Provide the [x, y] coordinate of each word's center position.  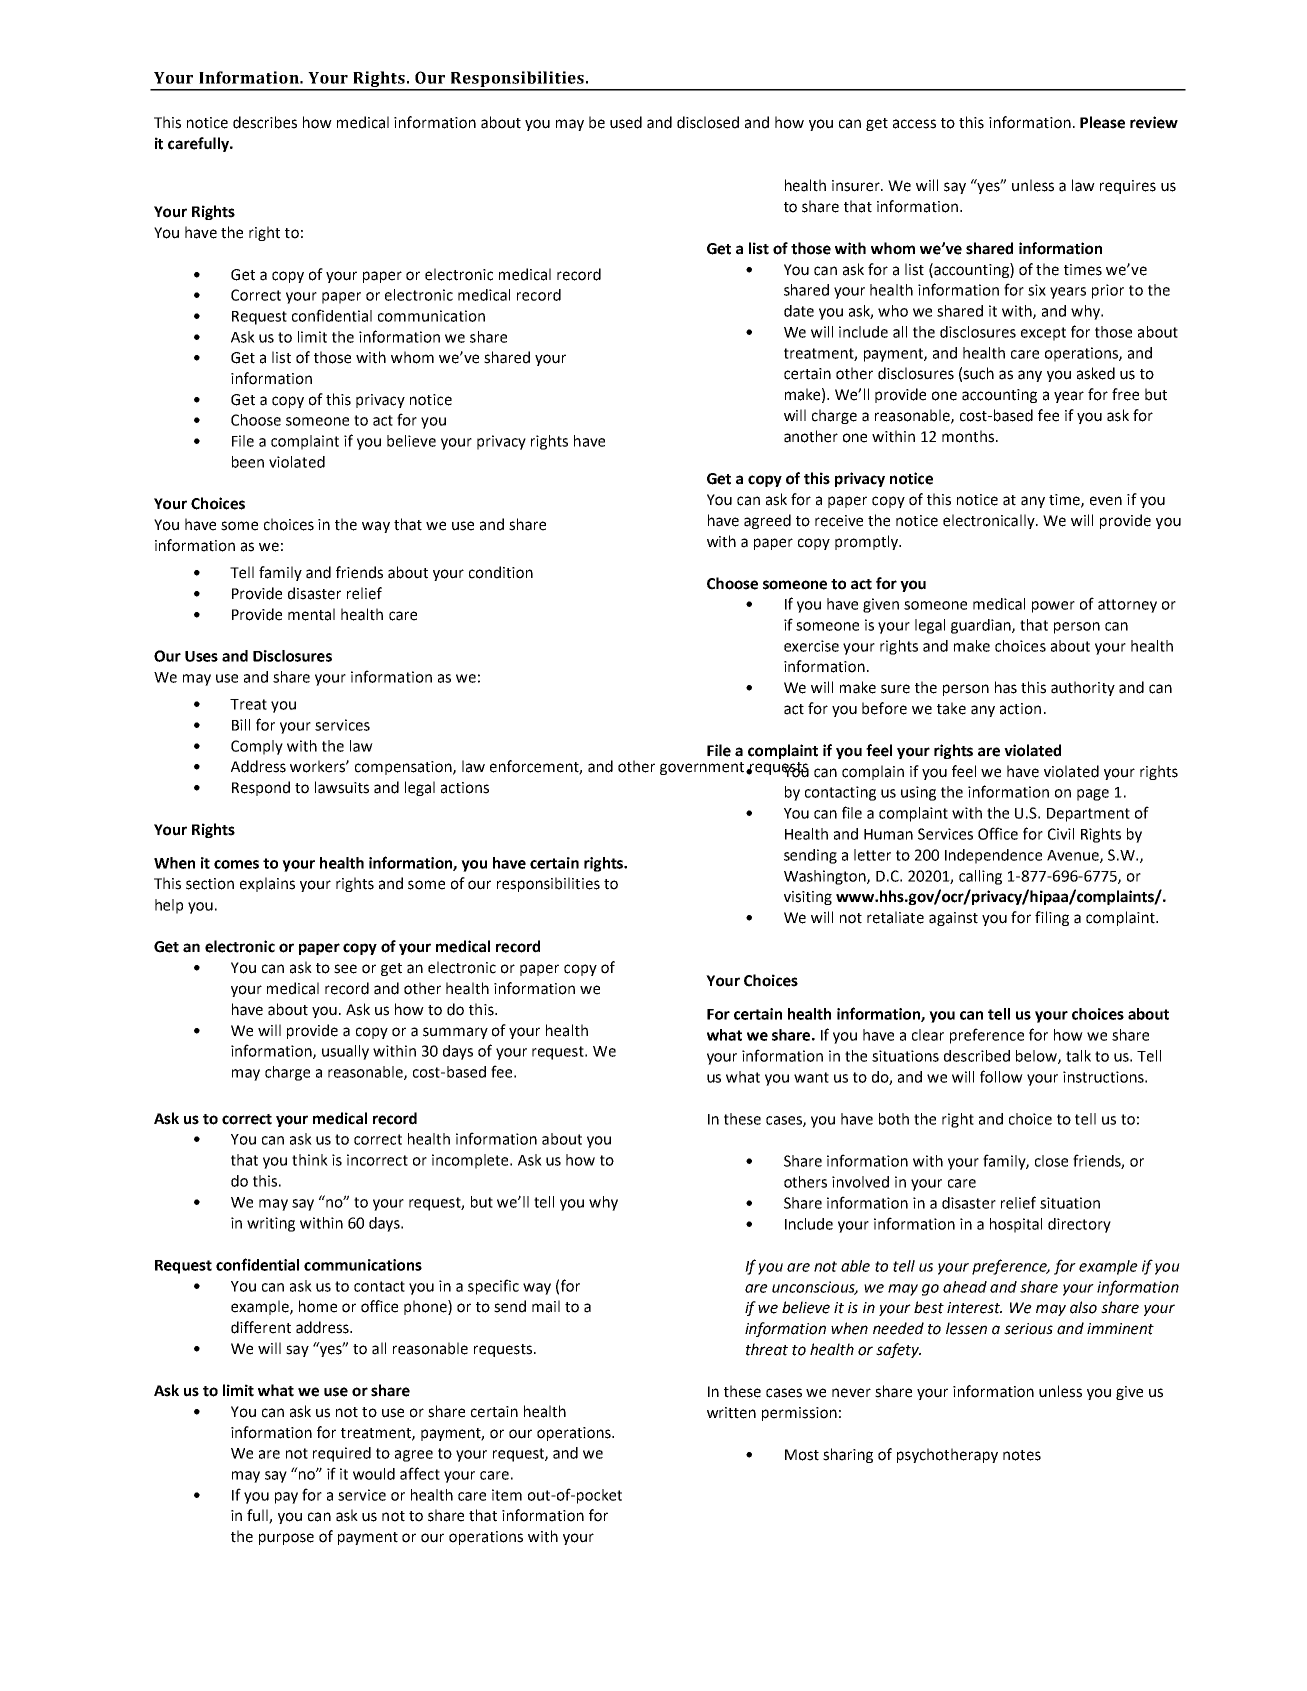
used [626, 122]
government [703, 768]
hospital [1016, 1225]
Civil [1061, 834]
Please [1102, 122]
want [811, 1077]
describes [265, 122]
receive [839, 521]
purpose [286, 1539]
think [310, 1160]
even [1106, 501]
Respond [261, 788]
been [248, 462]
